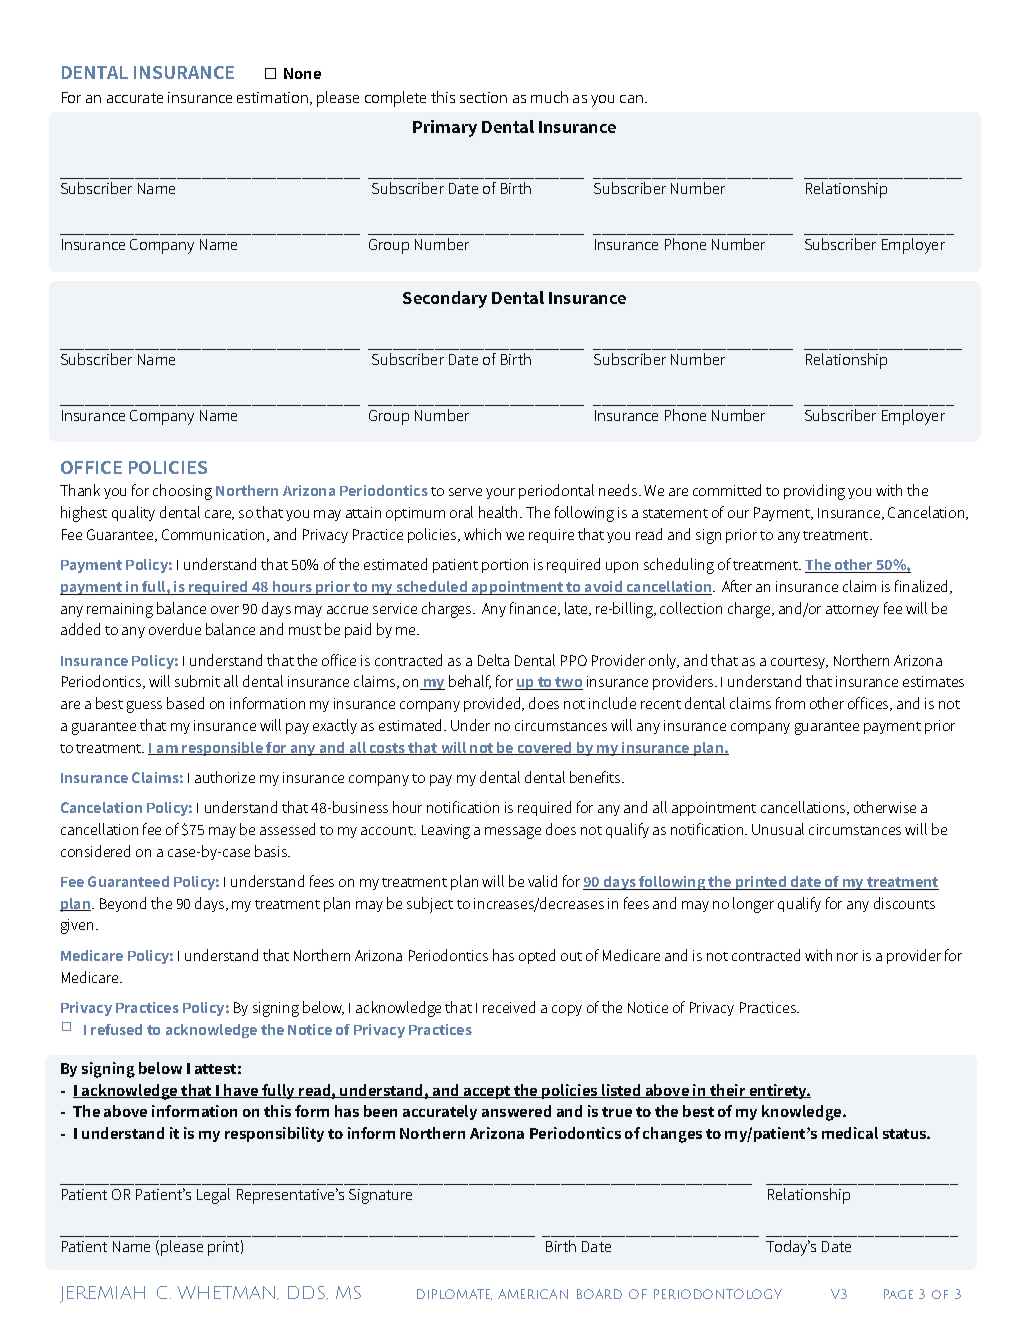 Image resolution: width=1022 pixels, height=1322 pixels. What do you see at coordinates (102, 1294) in the page?
I see `JEREMIAH` at bounding box center [102, 1294].
